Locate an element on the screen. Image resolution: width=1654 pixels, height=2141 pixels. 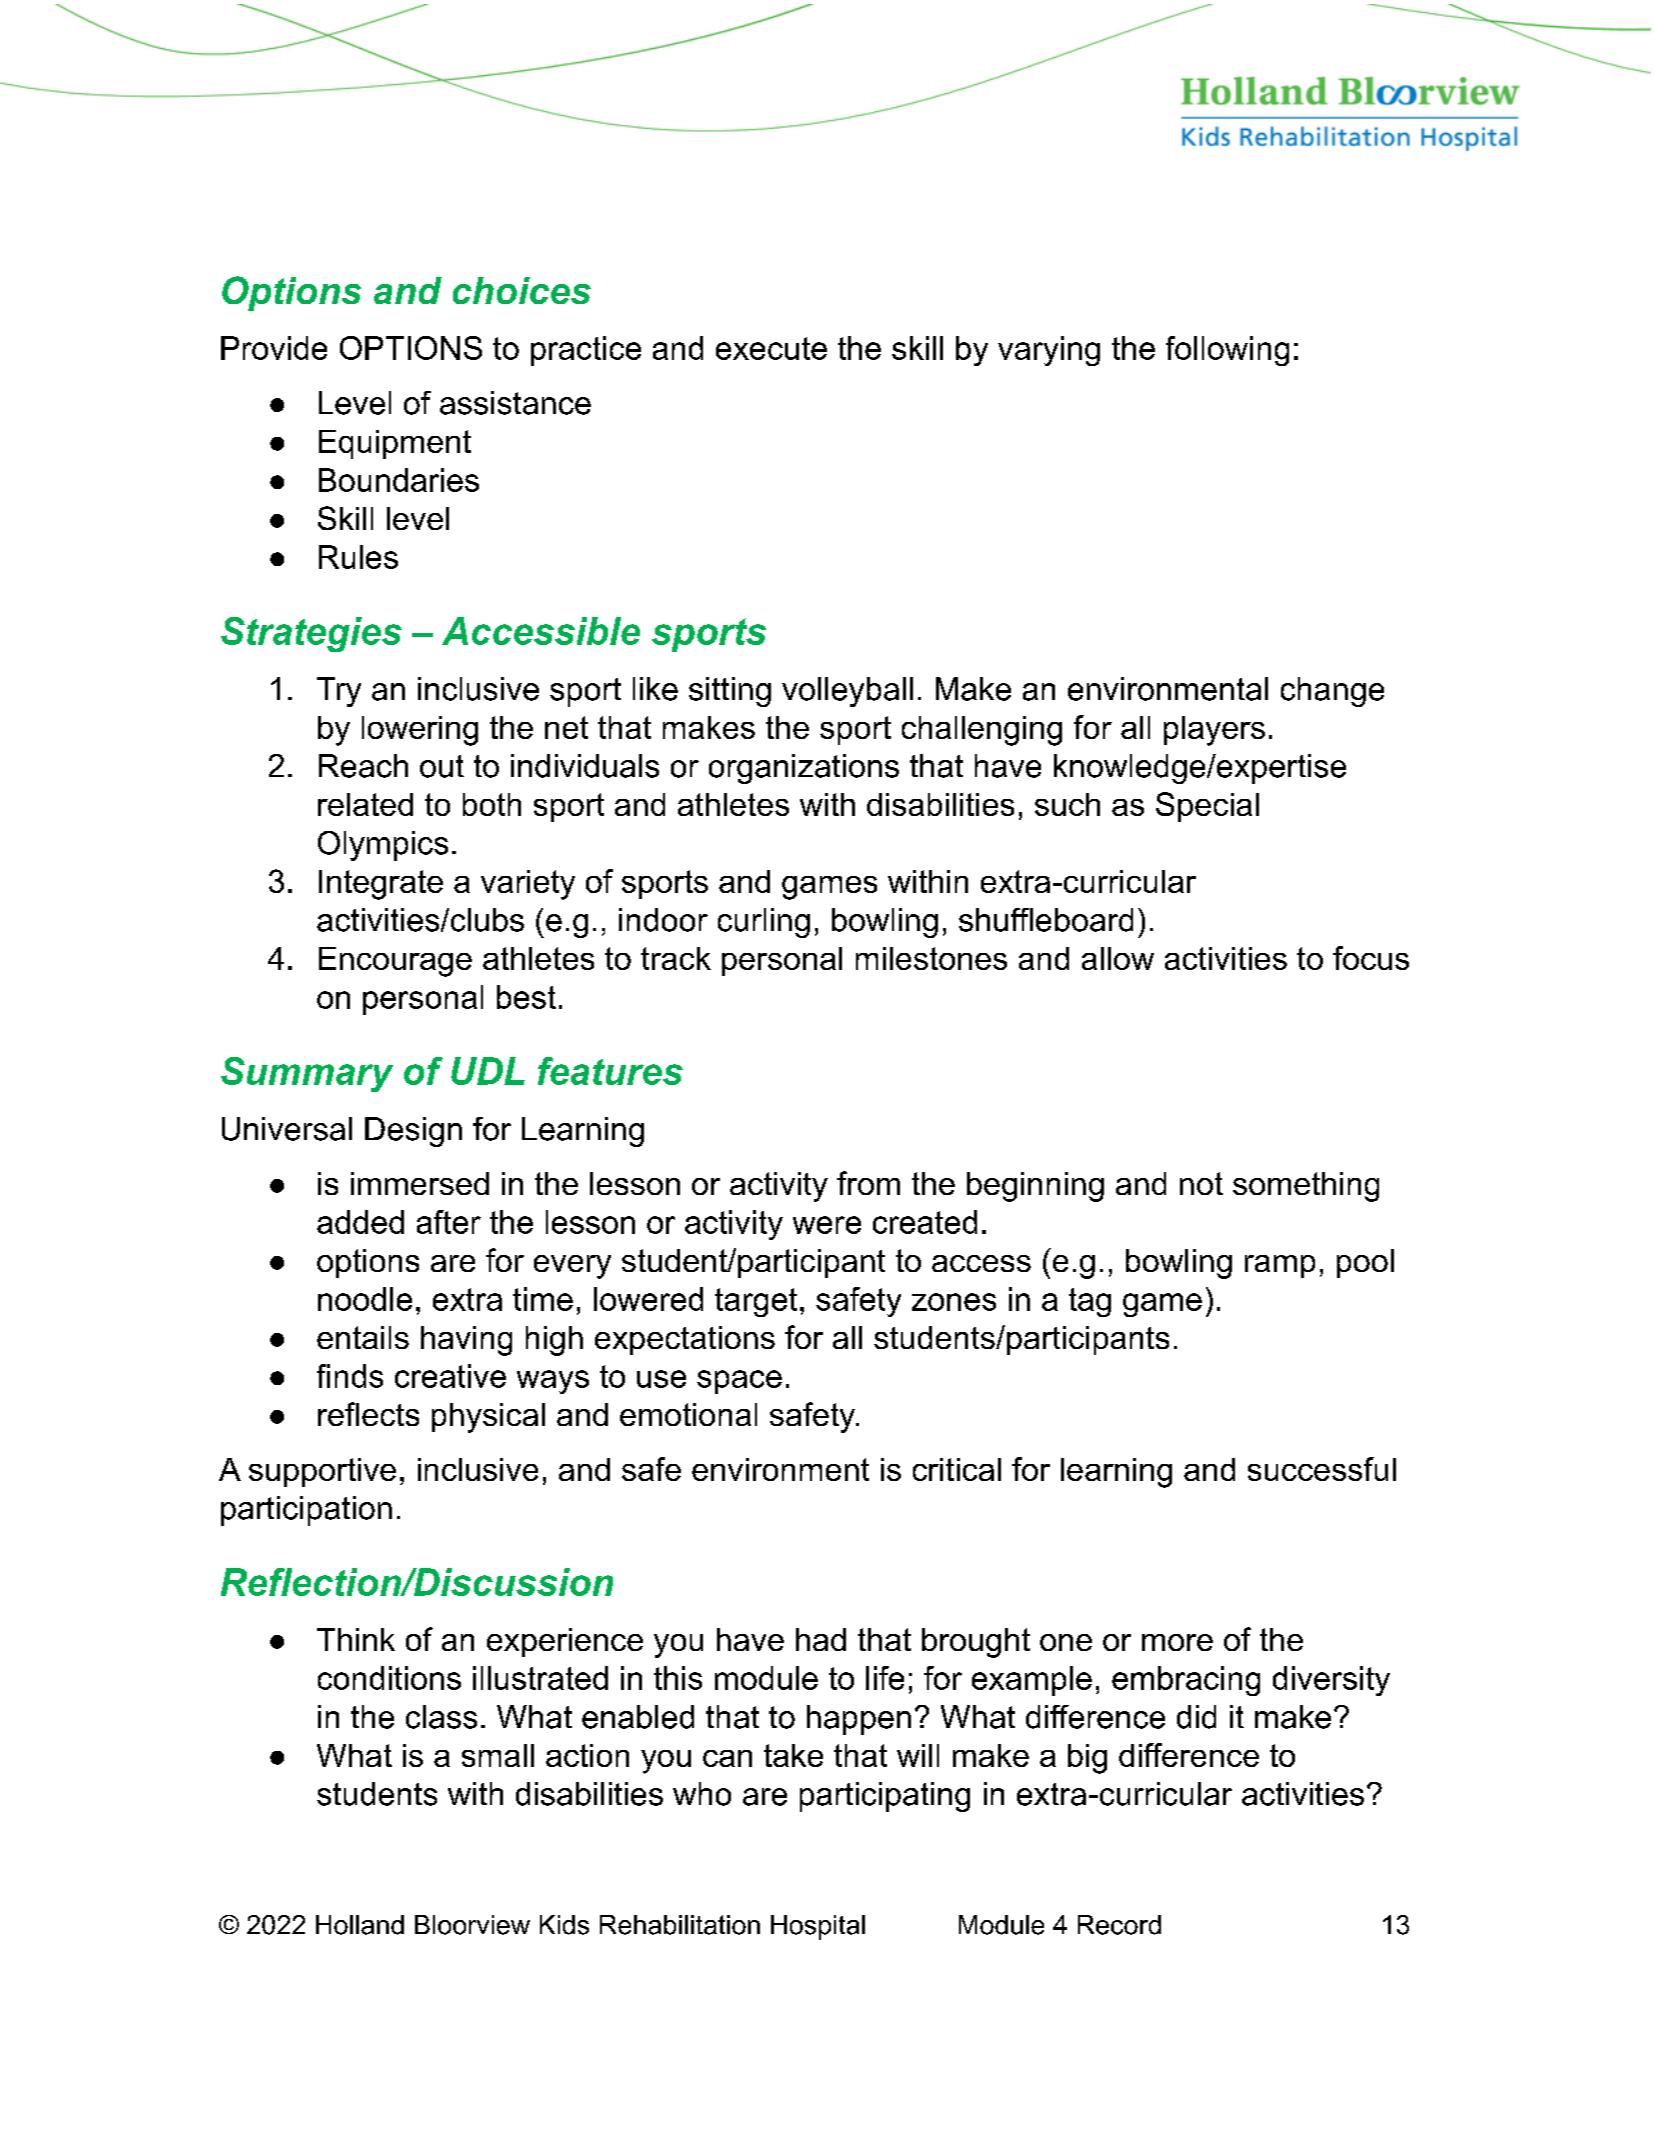
not is located at coordinates (1201, 1183).
